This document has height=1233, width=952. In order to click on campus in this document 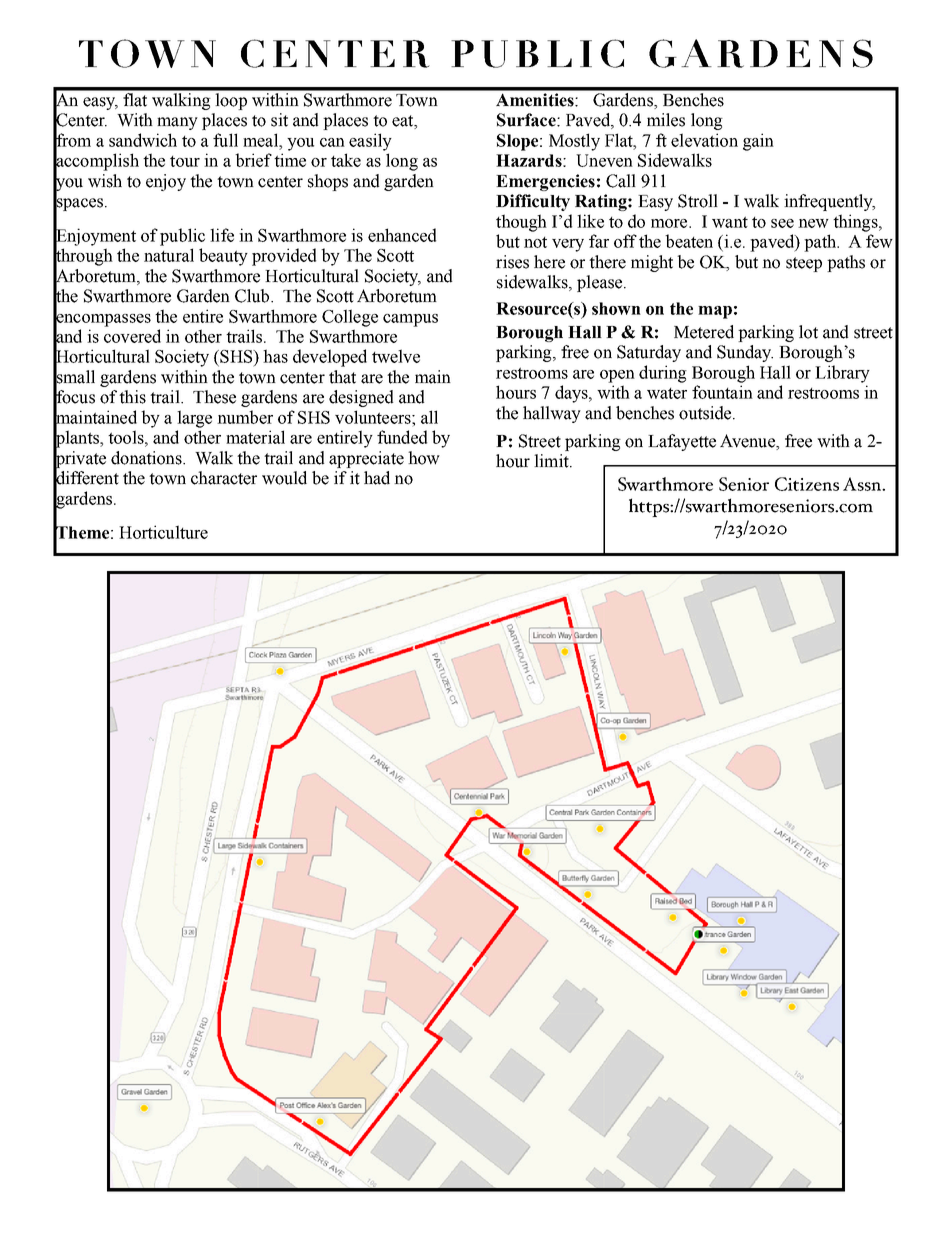, I will do `click(410, 320)`.
